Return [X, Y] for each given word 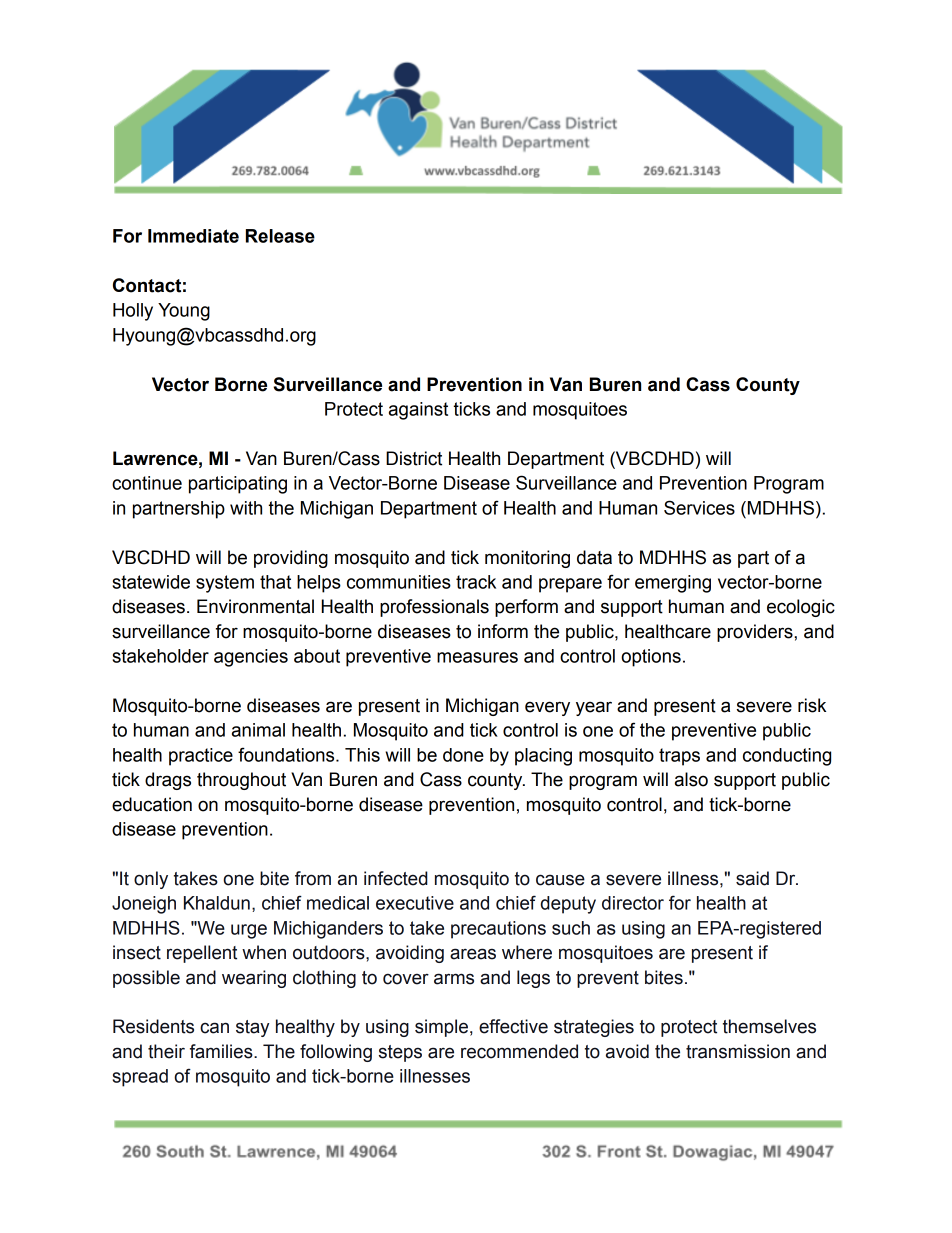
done [463, 755]
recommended [519, 1051]
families [222, 1051]
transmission [738, 1051]
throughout [241, 781]
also [691, 779]
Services [699, 507]
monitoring [527, 559]
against [418, 411]
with [246, 508]
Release [280, 236]
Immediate [193, 236]
